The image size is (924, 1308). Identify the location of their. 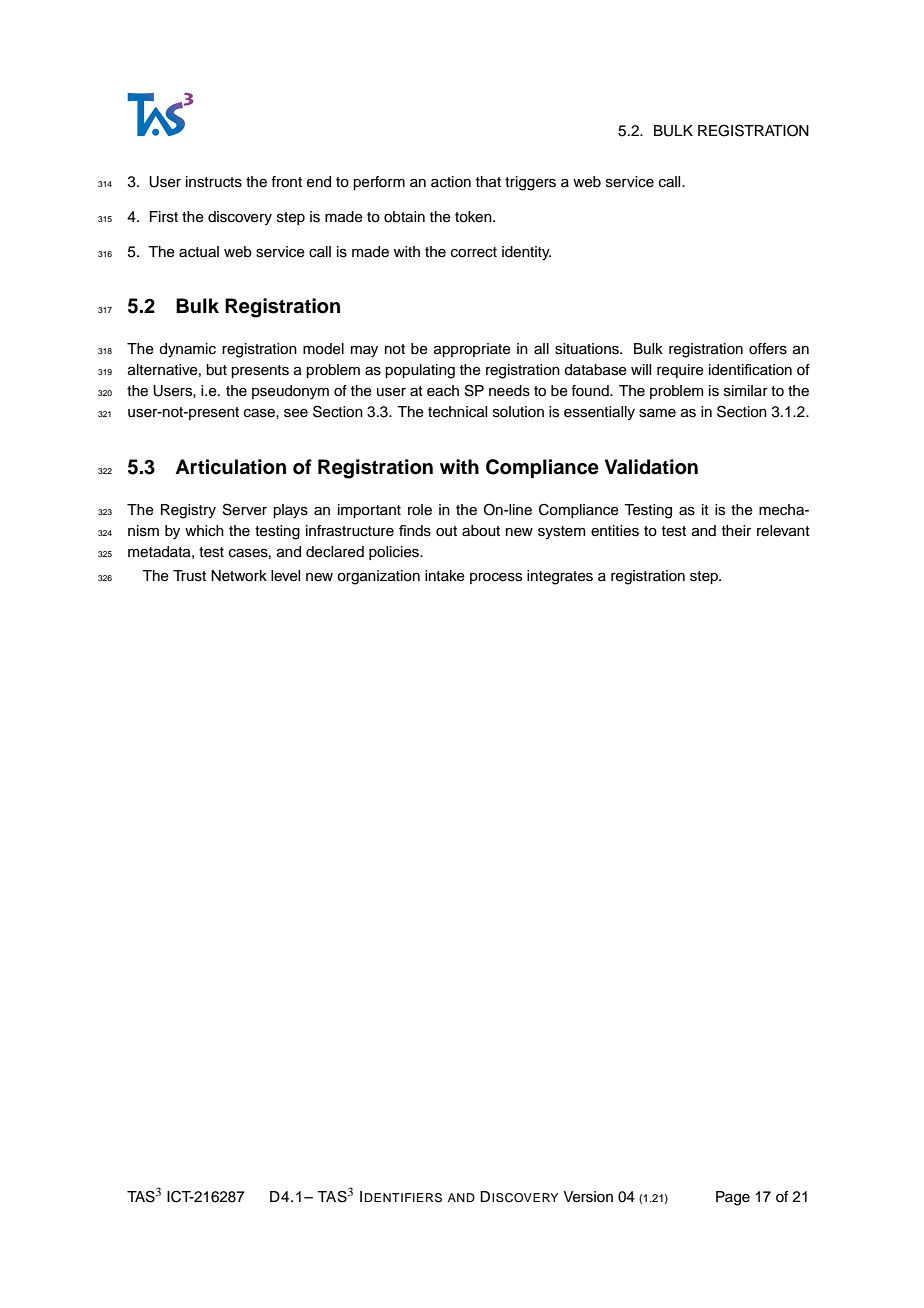
(736, 531).
